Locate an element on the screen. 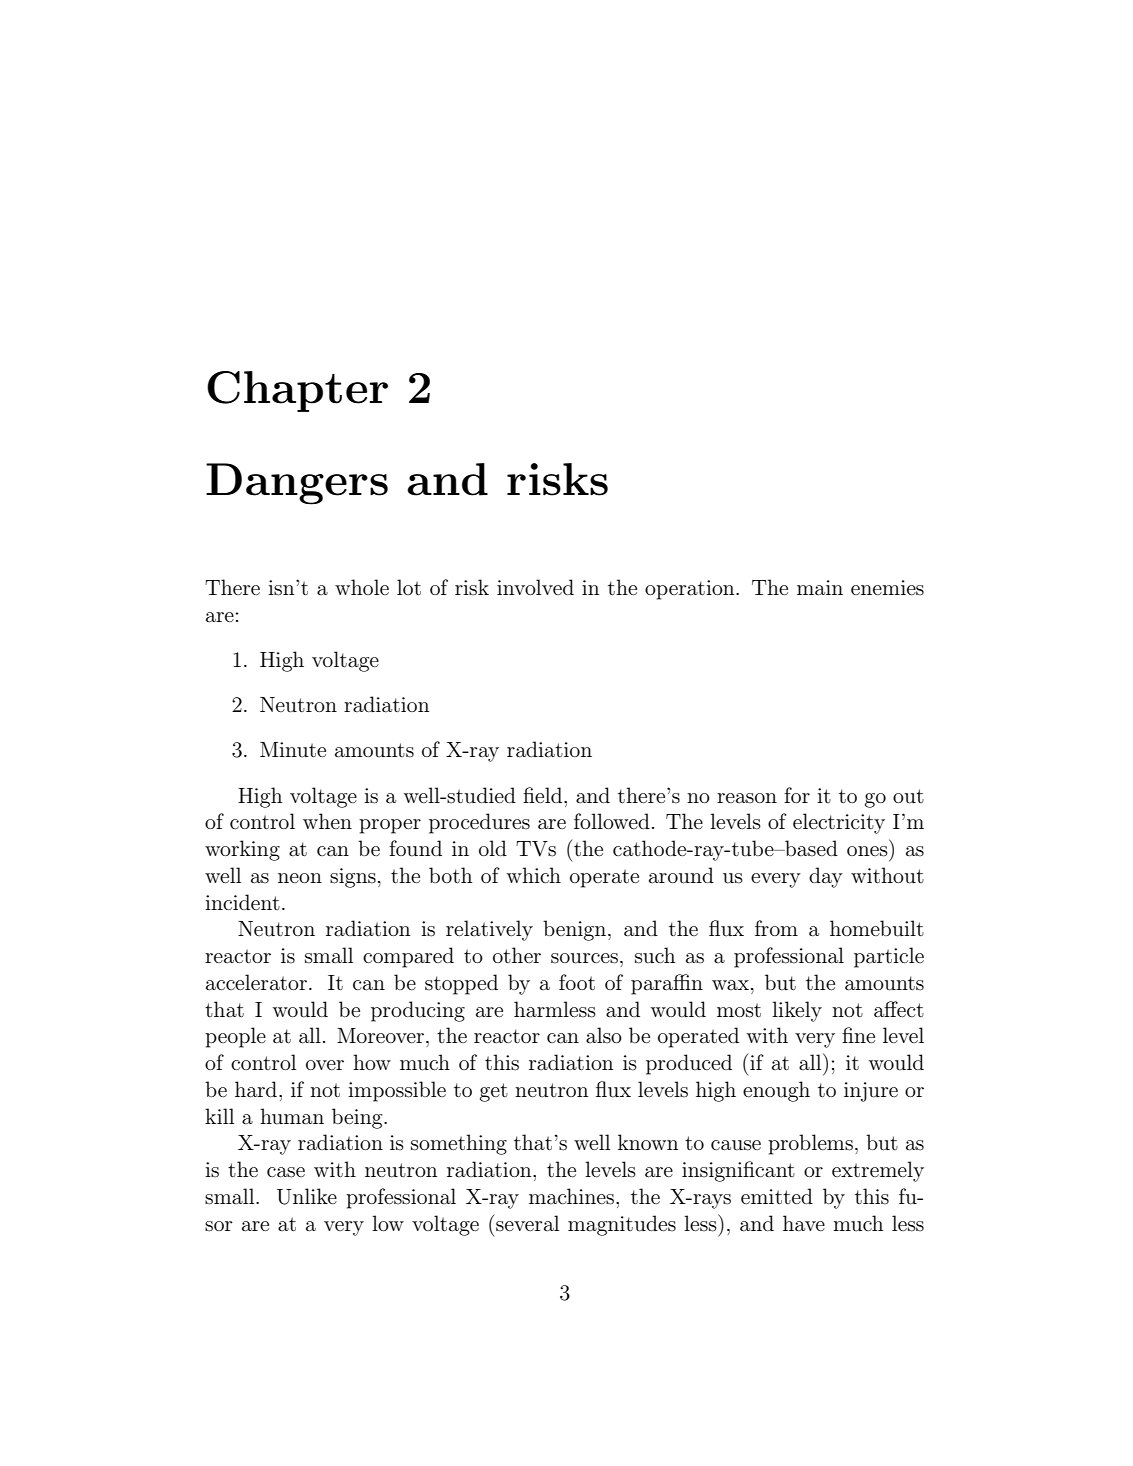  main is located at coordinates (820, 588).
